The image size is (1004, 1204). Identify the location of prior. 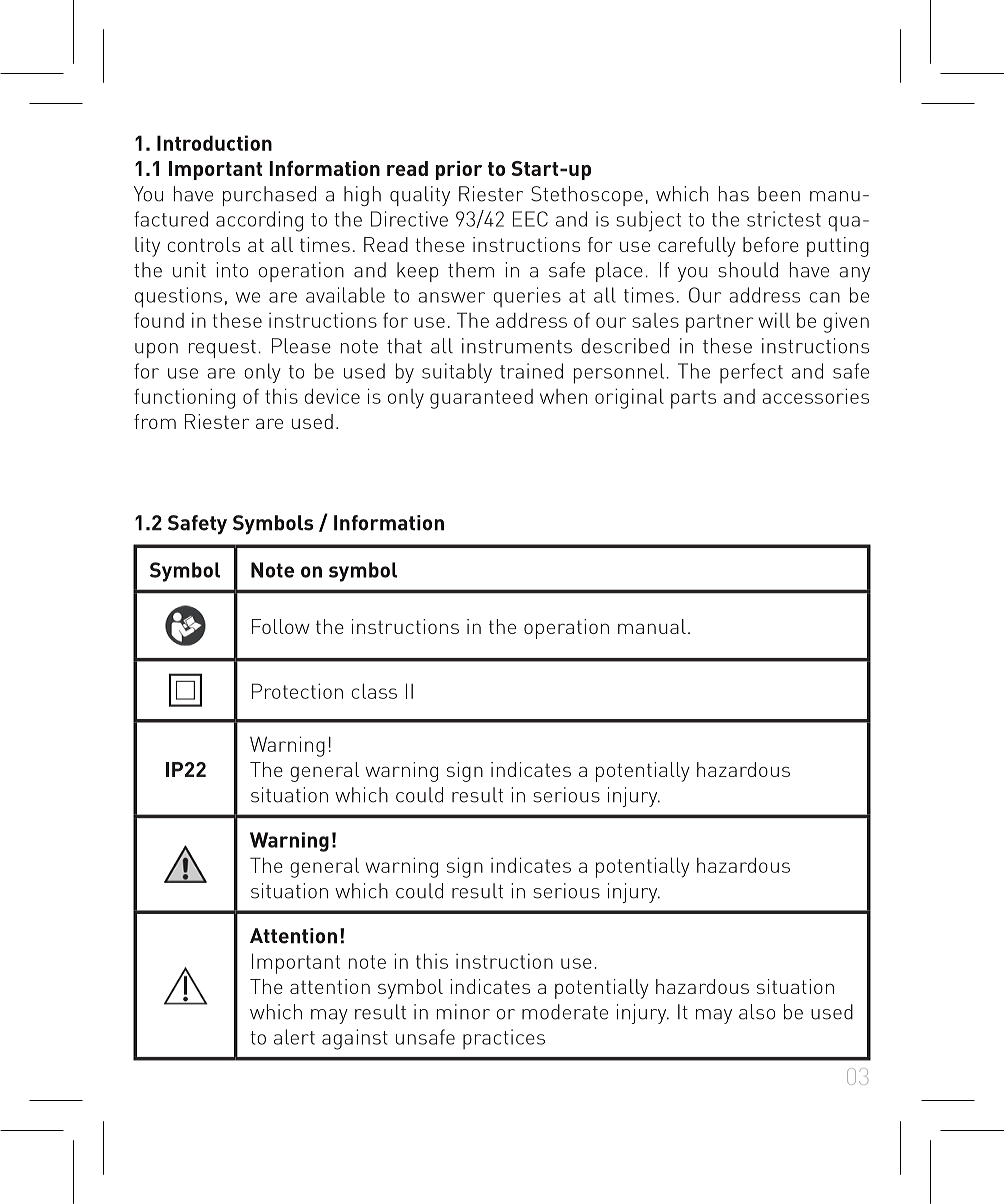
(459, 170).
